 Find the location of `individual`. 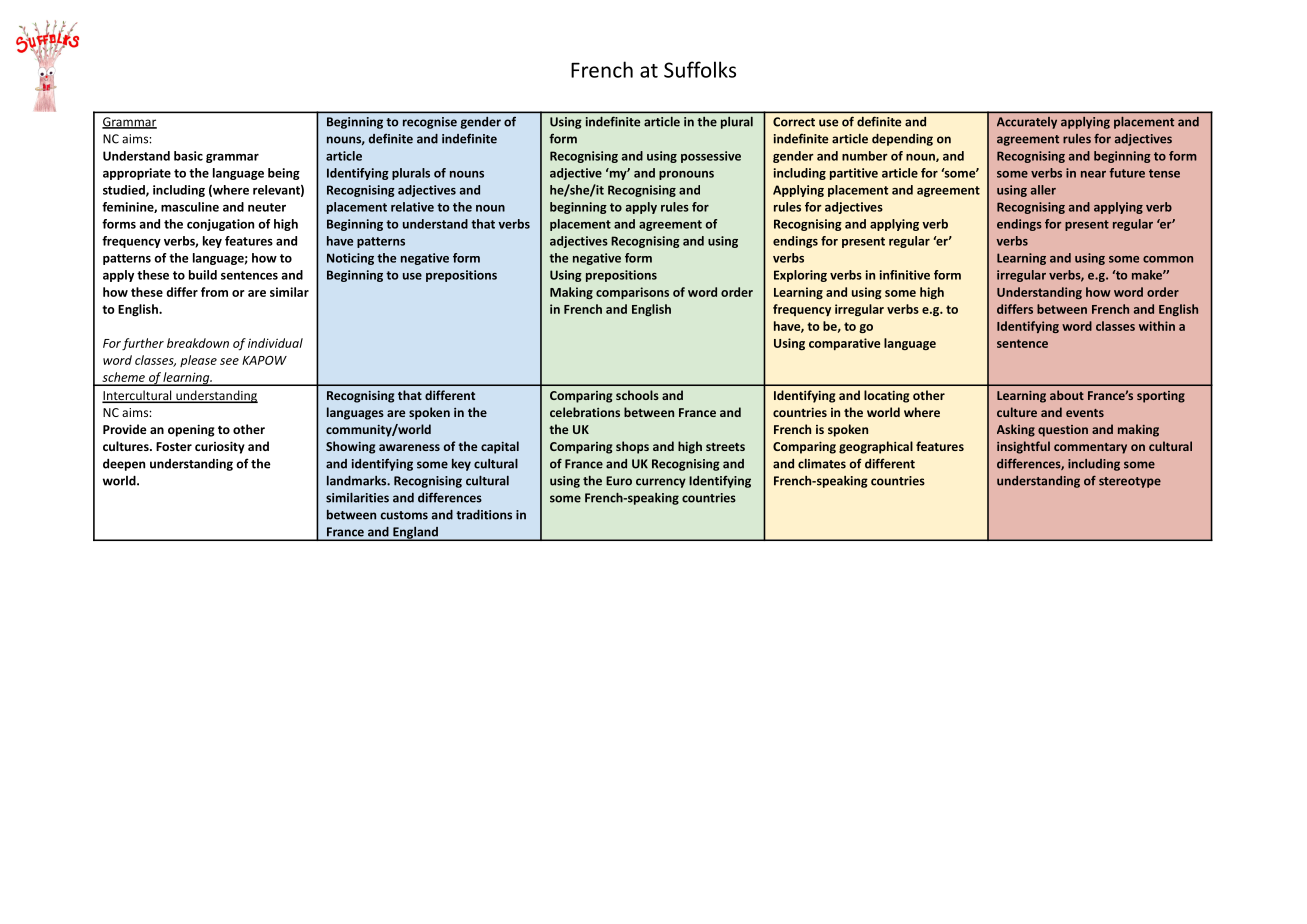

individual is located at coordinates (275, 343).
